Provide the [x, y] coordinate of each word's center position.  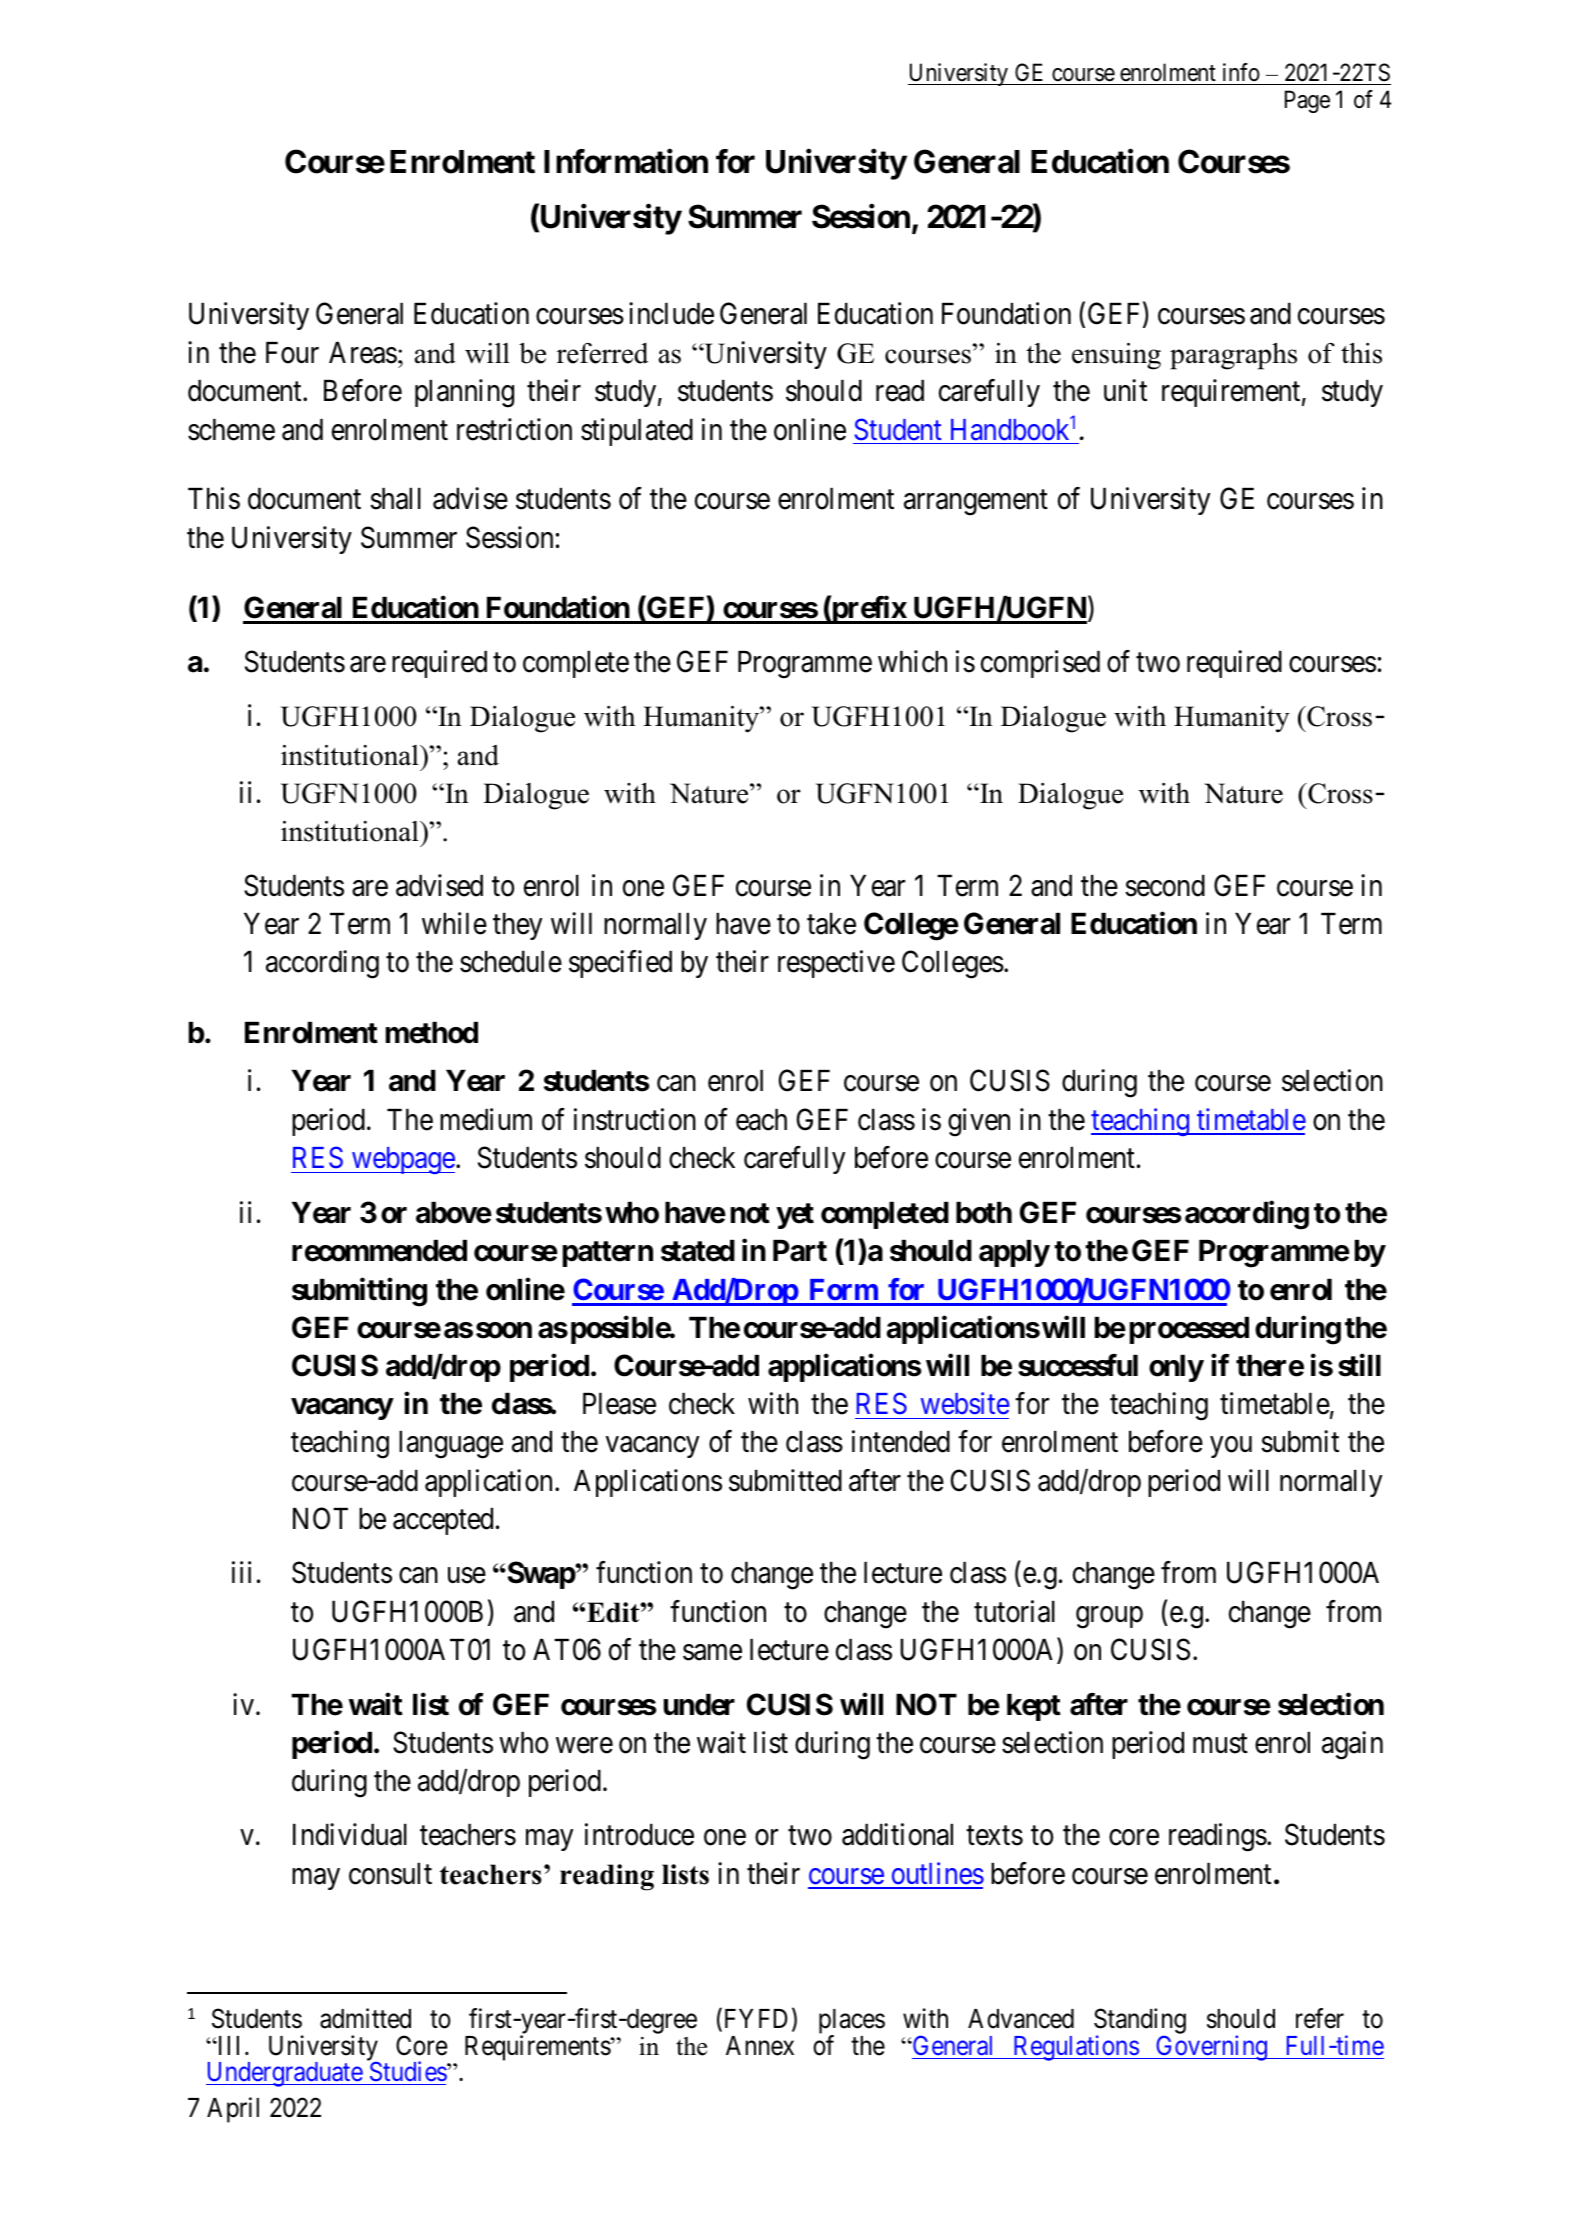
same [712, 1653]
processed [1189, 1330]
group [1109, 1617]
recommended [379, 1251]
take [831, 924]
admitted [365, 2018]
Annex [760, 2046]
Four [292, 353]
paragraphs [1233, 356]
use [467, 1576]
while [454, 923]
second [1165, 886]
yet [795, 1216]
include [671, 313]
